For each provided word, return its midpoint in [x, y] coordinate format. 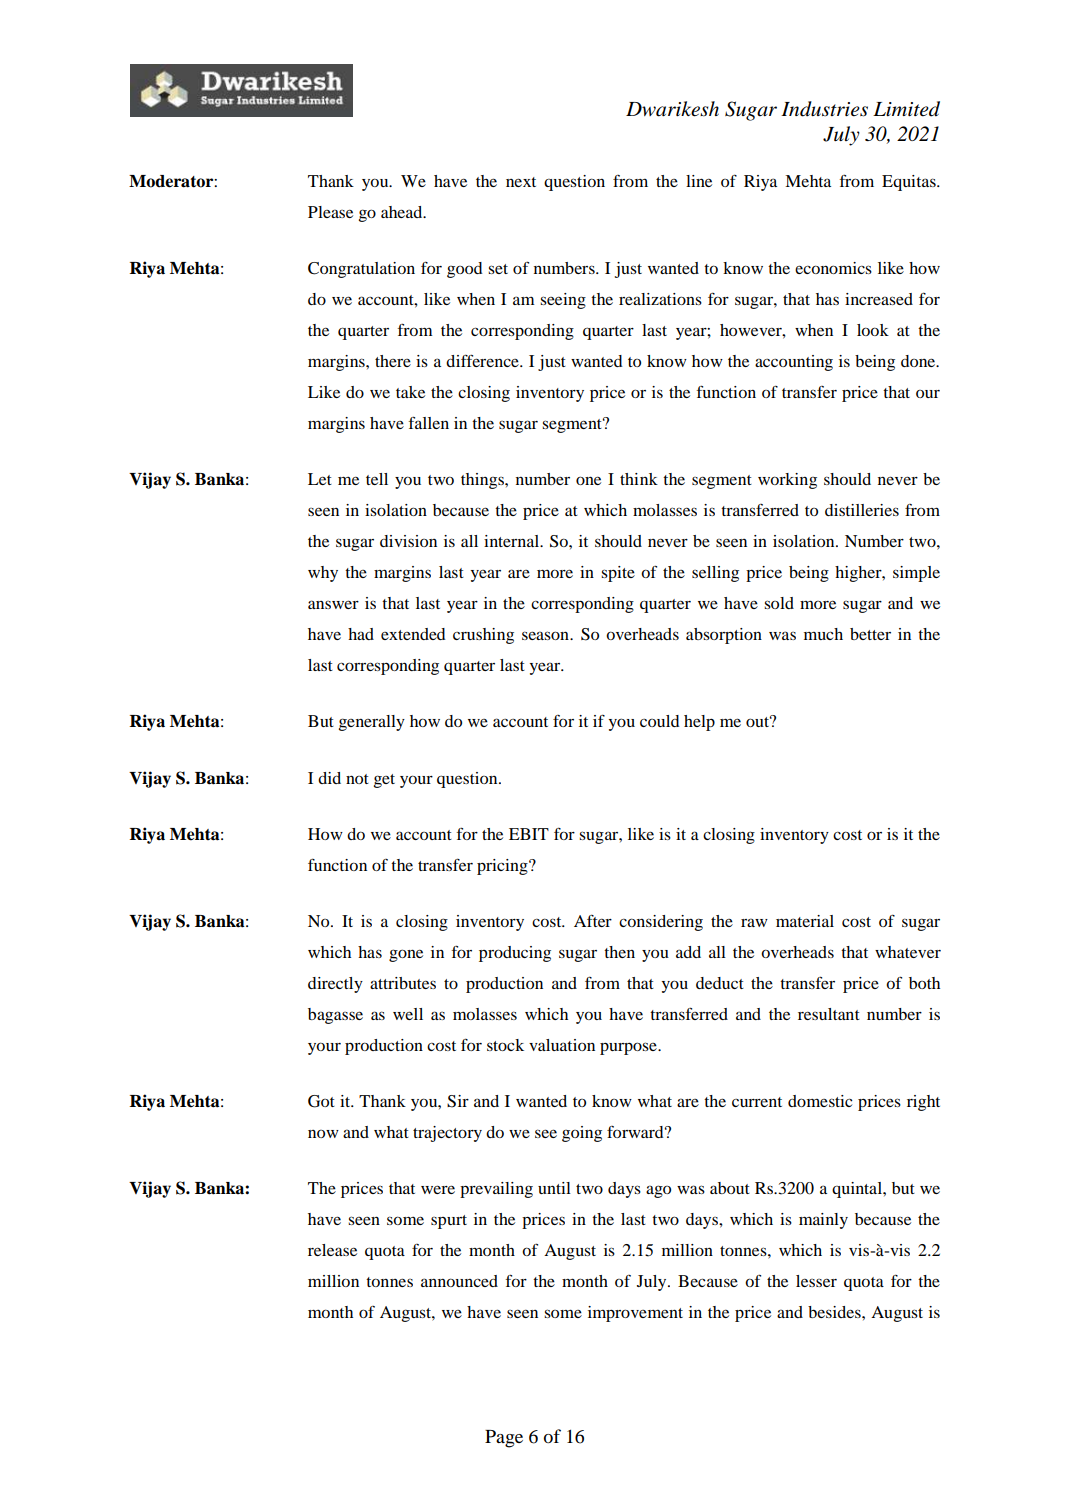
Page [504, 1439]
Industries [824, 109]
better [870, 634]
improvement [635, 1314]
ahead [403, 212]
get [384, 781]
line [699, 181]
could [659, 721]
